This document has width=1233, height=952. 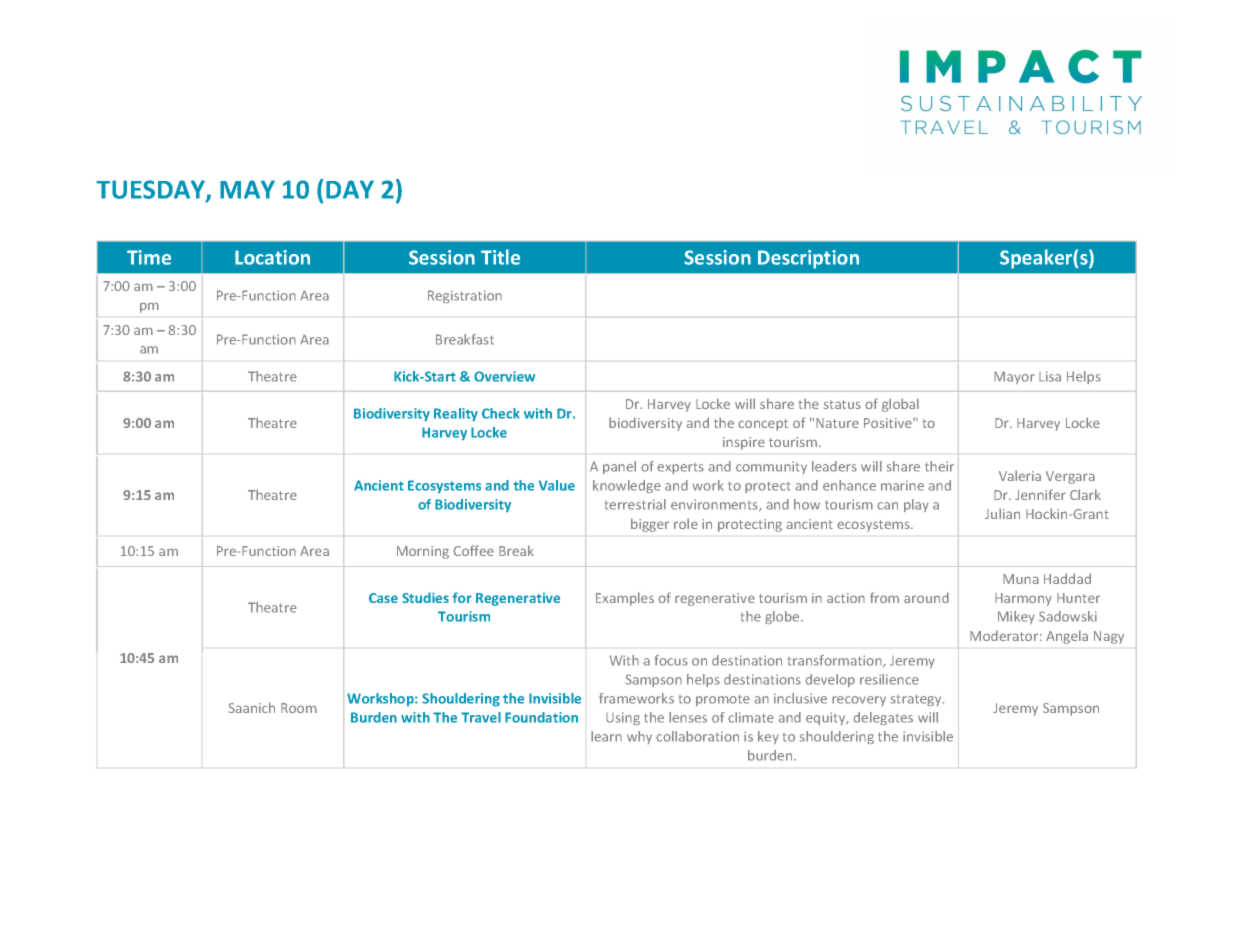 What do you see at coordinates (299, 708) in the document?
I see `Room` at bounding box center [299, 708].
